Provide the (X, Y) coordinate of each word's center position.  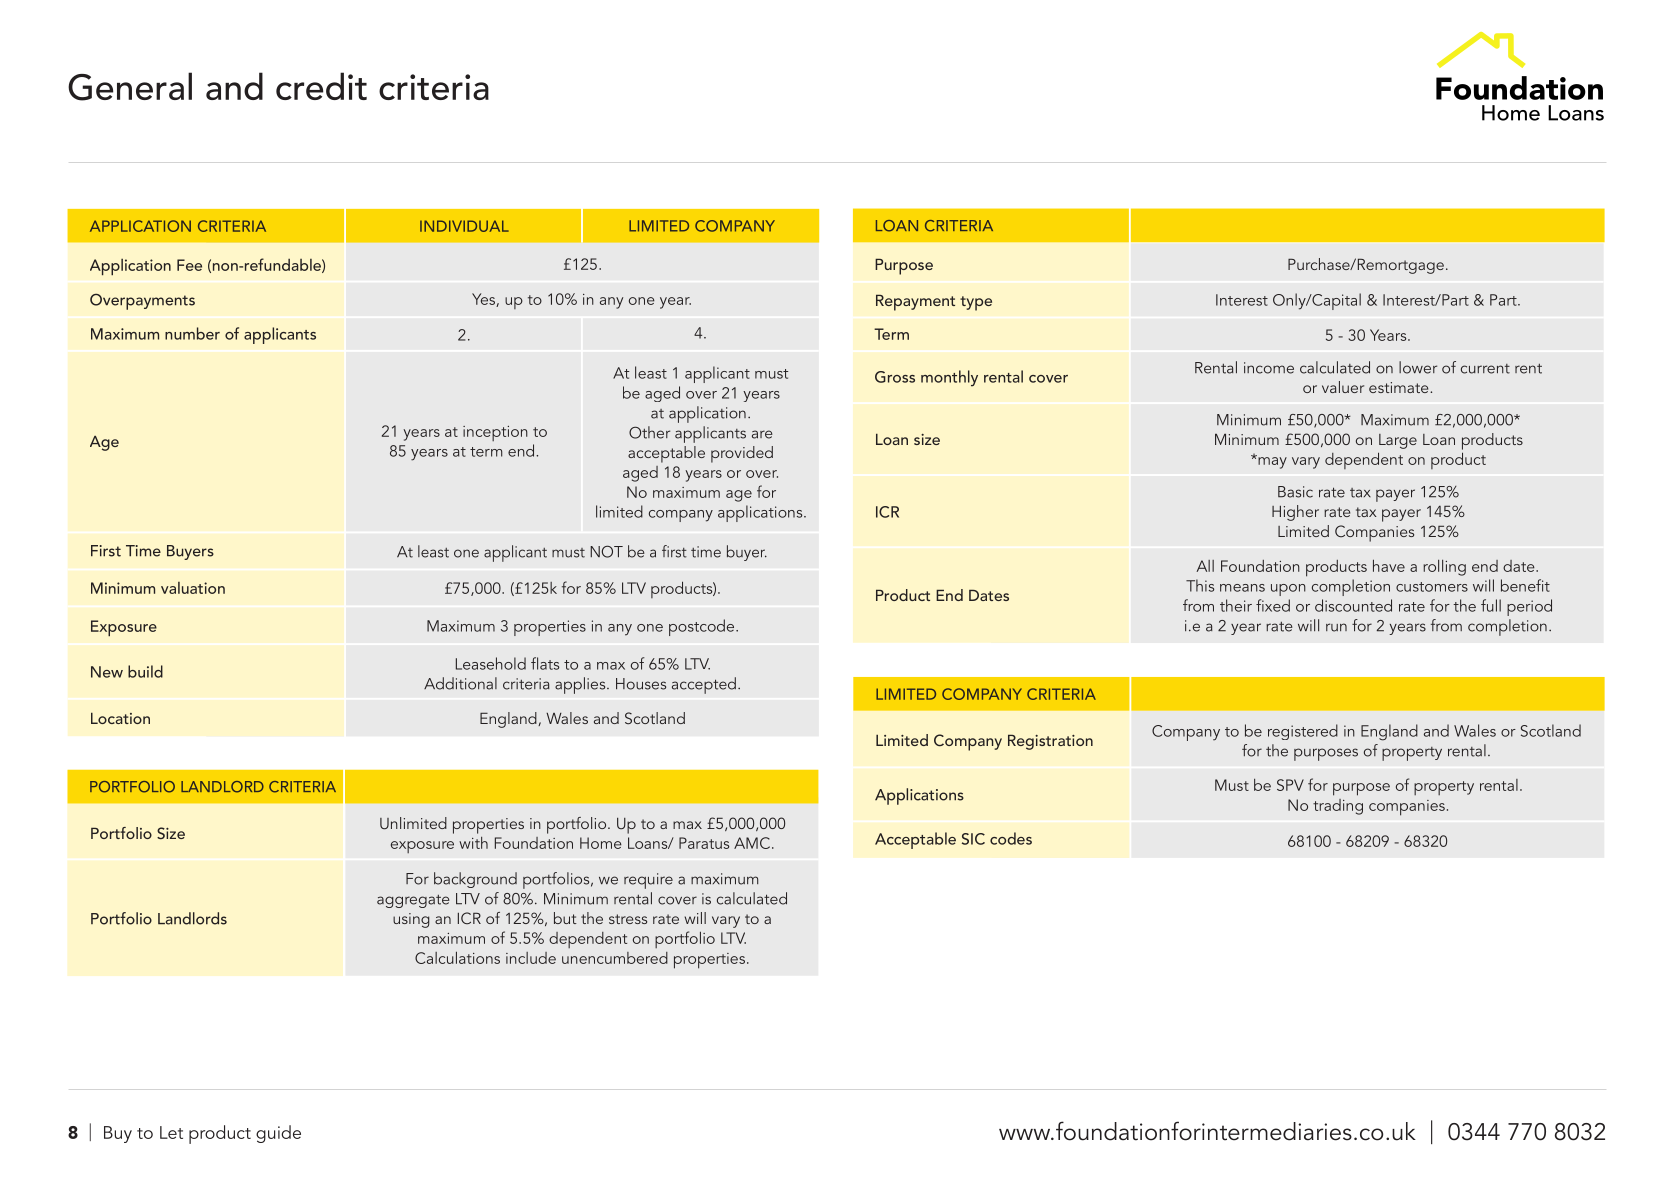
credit (321, 86)
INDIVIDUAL (464, 226)
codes (1011, 838)
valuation (193, 588)
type (976, 303)
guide (278, 1134)
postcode (703, 627)
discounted (1353, 605)
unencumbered (615, 958)
